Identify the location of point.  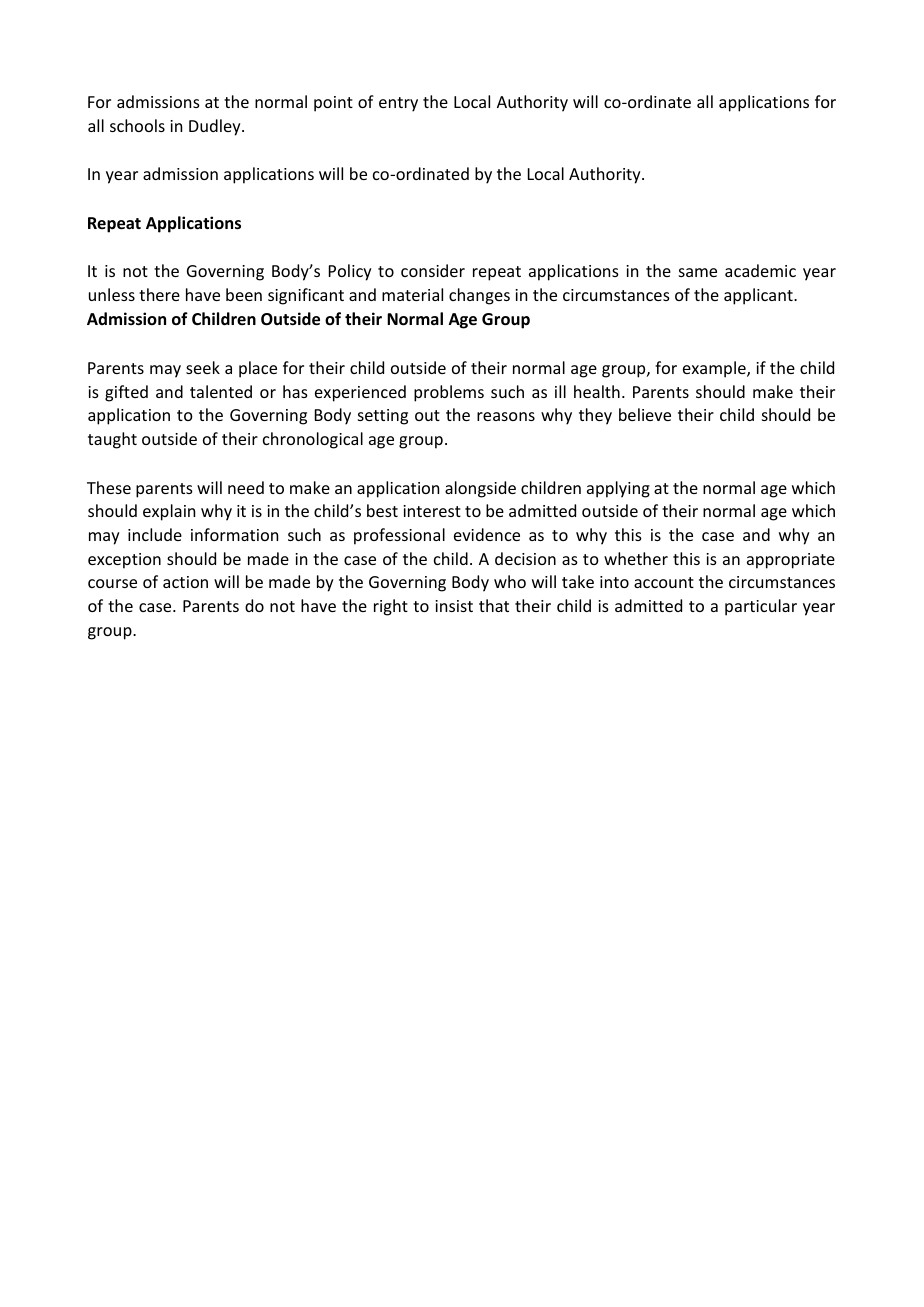
(333, 104).
